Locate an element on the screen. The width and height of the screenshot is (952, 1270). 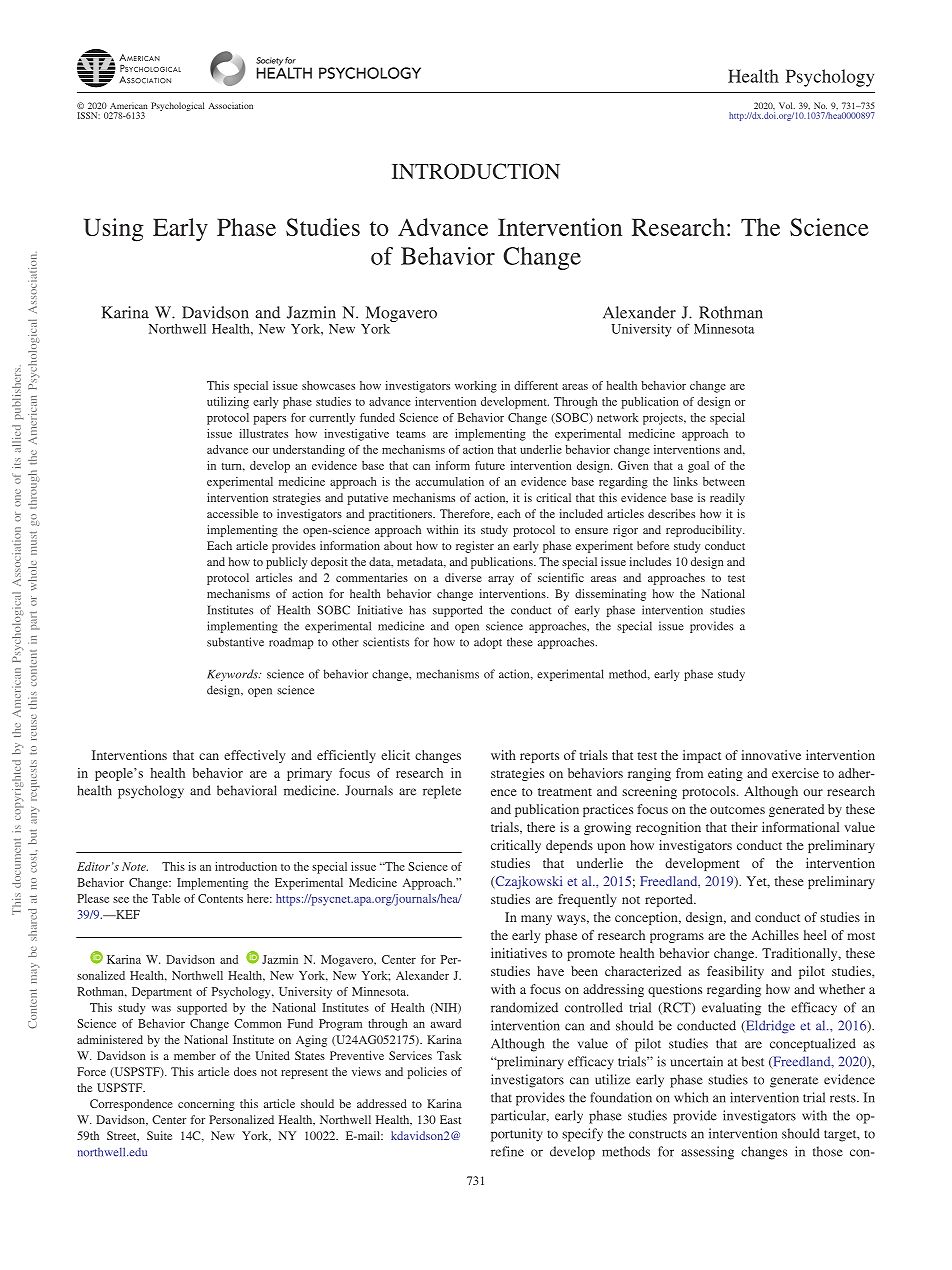
substantive is located at coordinates (235, 642).
